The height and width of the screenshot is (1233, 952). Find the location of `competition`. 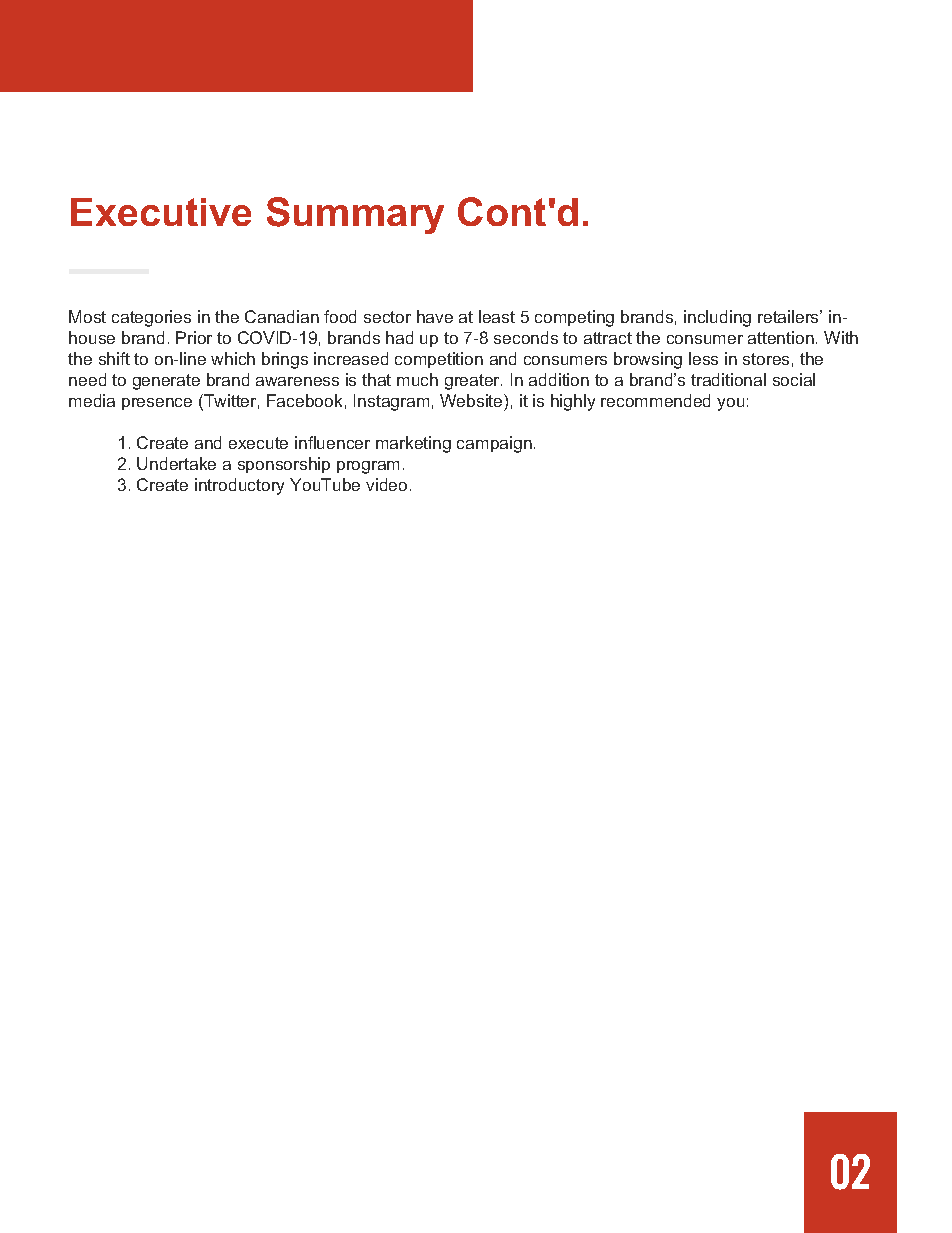

competition is located at coordinates (439, 360).
